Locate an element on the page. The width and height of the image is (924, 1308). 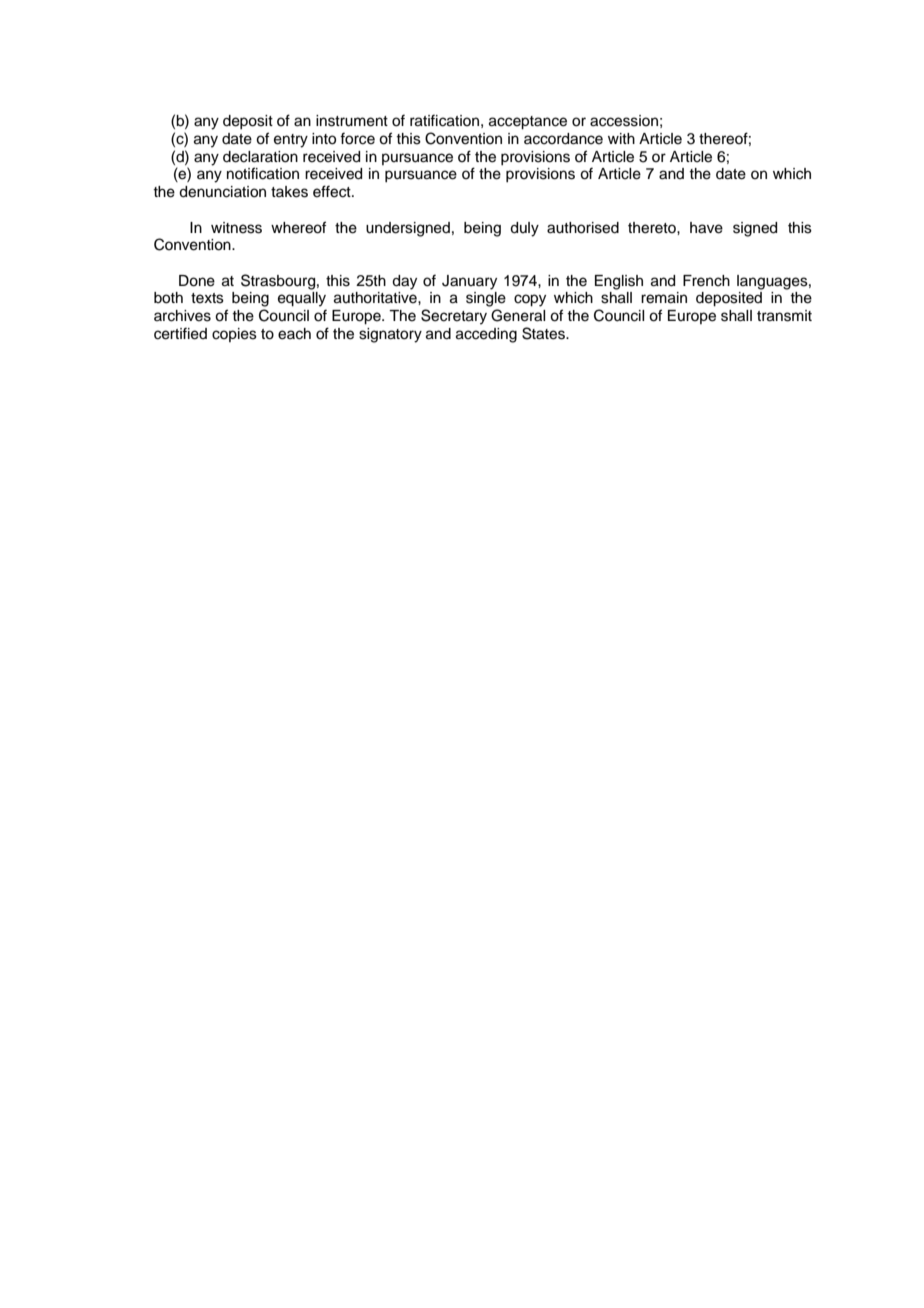
copies is located at coordinates (234, 335).
